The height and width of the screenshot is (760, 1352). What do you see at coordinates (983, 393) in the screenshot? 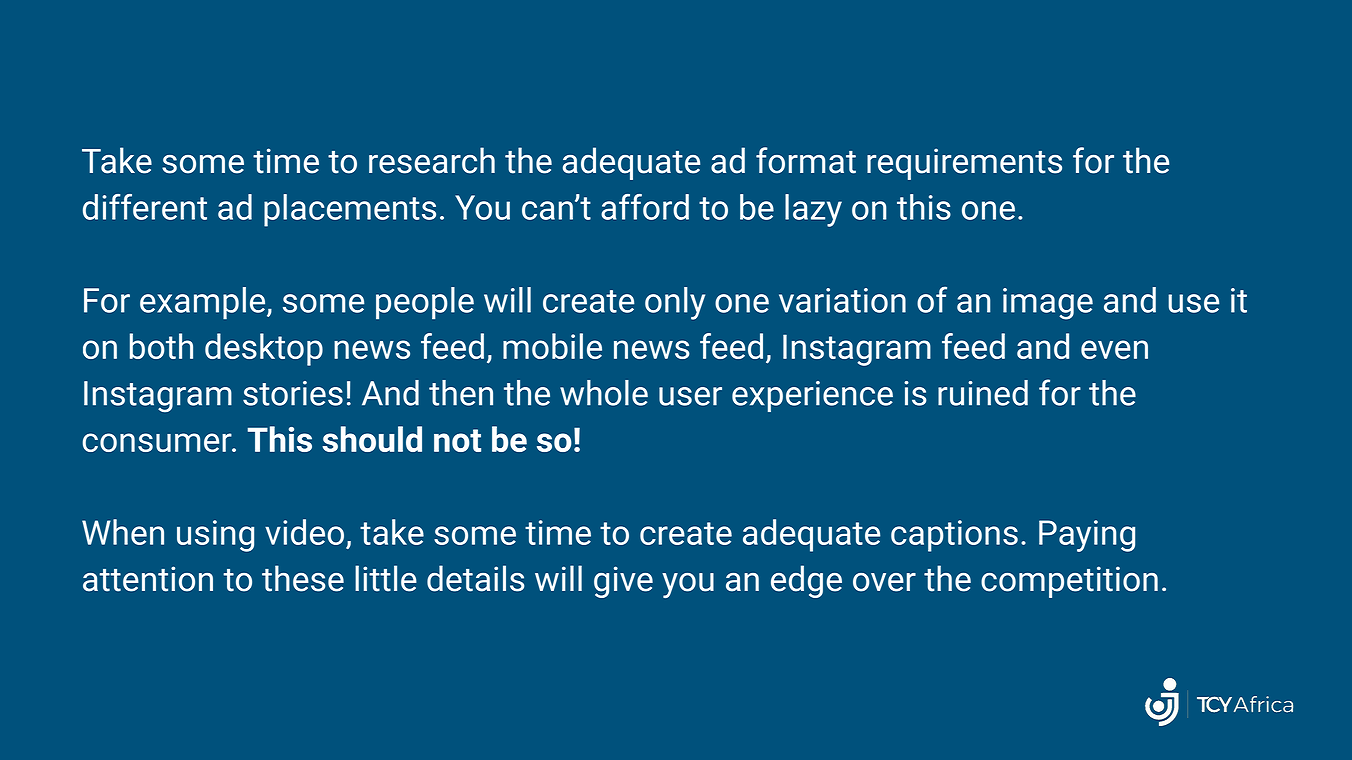
I see `ruined` at bounding box center [983, 393].
